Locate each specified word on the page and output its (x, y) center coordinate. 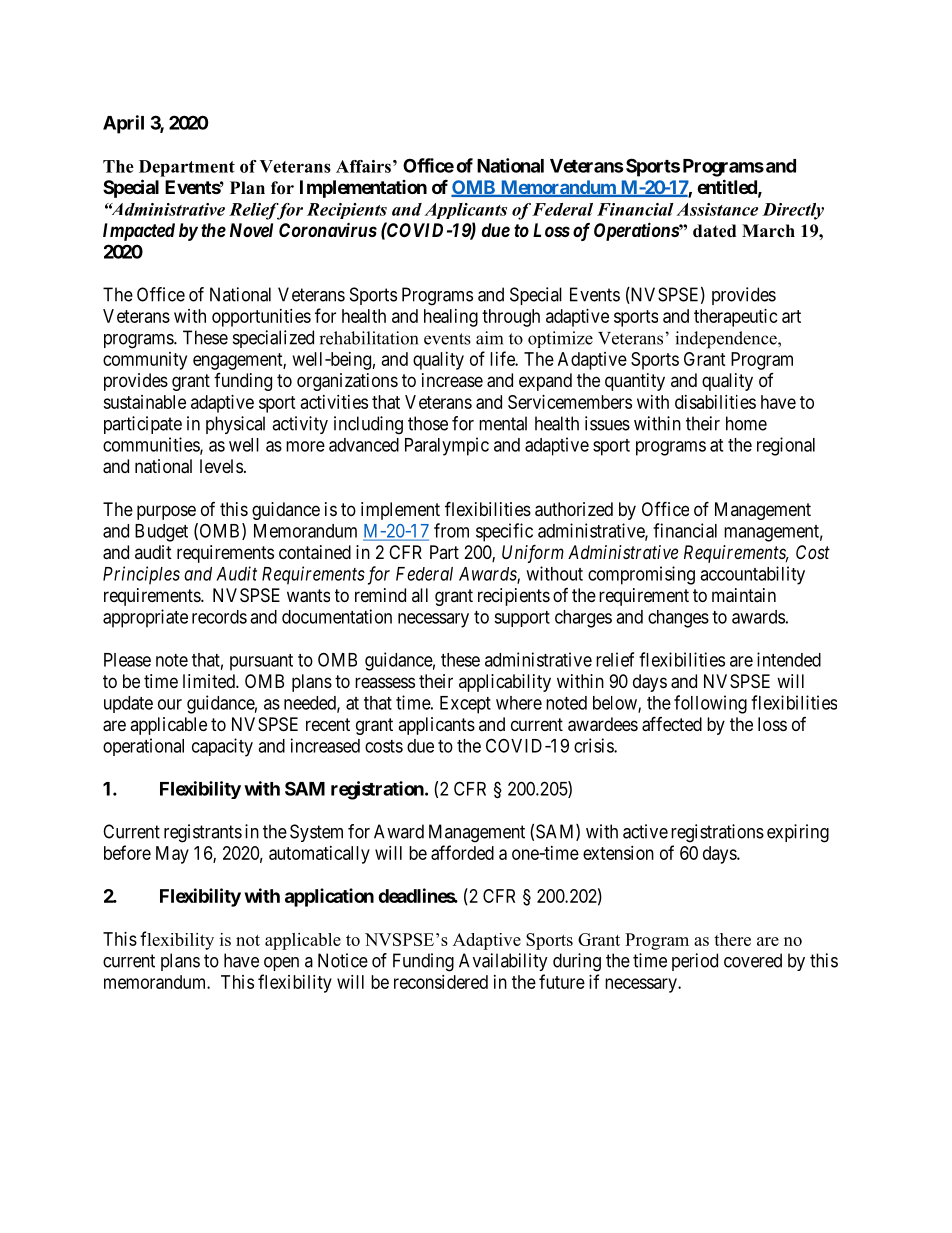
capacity (222, 747)
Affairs (363, 166)
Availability (503, 962)
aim (489, 338)
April (123, 124)
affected (672, 724)
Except (465, 705)
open (281, 964)
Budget (161, 533)
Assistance (717, 209)
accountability (752, 575)
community (145, 361)
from (451, 530)
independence (727, 340)
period (695, 962)
